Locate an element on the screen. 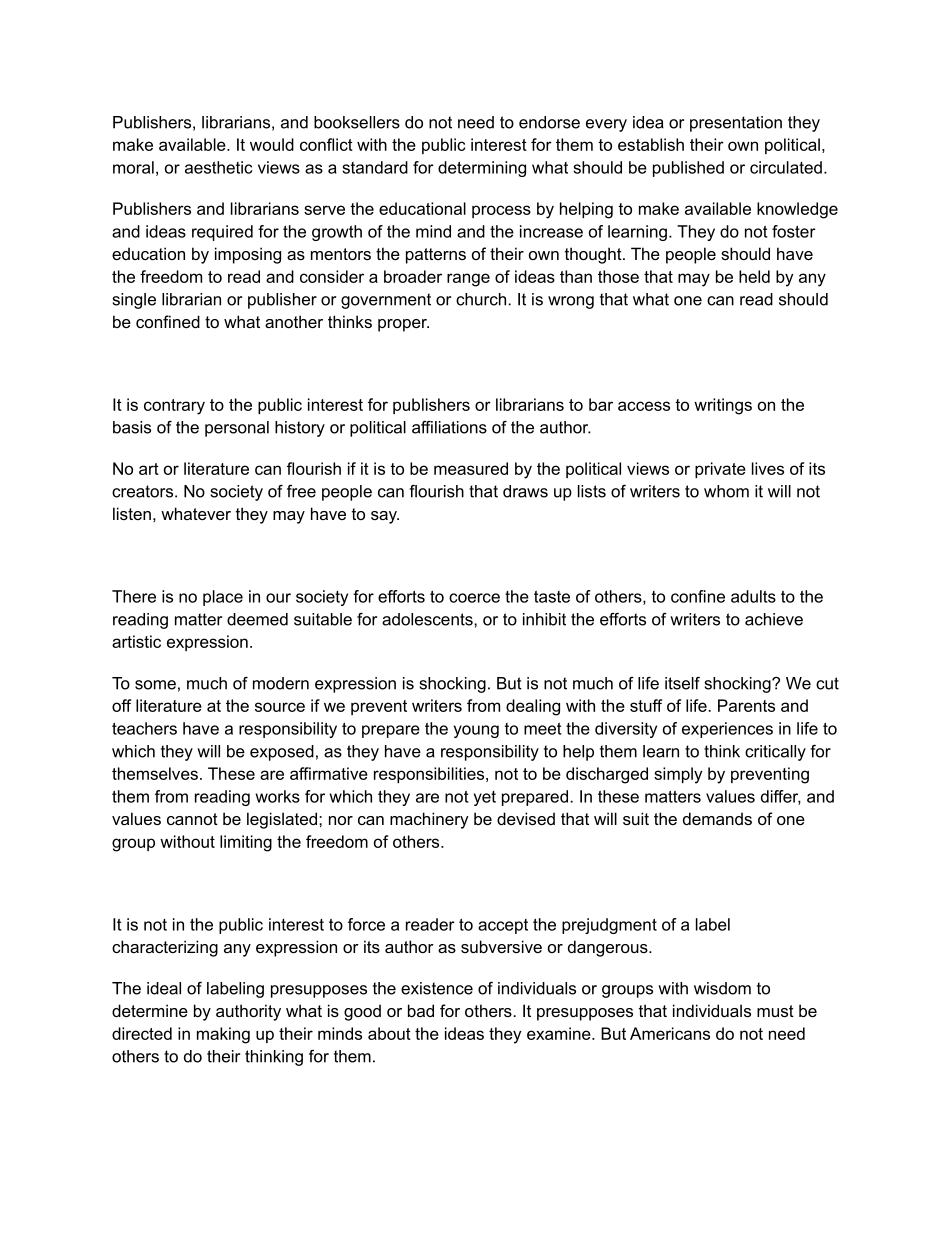 This screenshot has height=1233, width=952. aesthetic is located at coordinates (218, 167).
